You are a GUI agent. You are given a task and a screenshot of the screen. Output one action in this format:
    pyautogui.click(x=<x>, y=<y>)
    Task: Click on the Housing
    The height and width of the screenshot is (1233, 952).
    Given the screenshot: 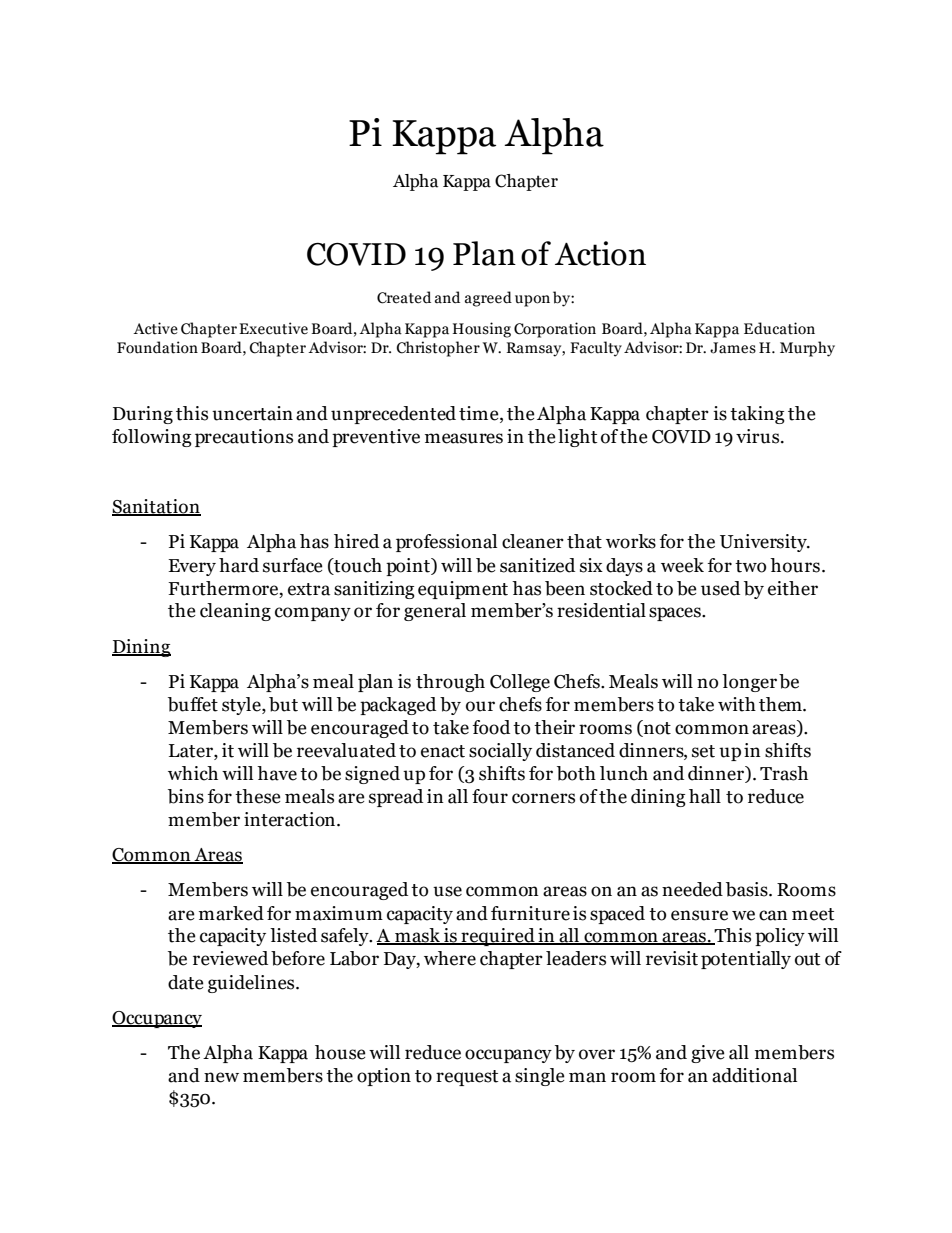 What is the action you would take?
    pyautogui.click(x=481, y=330)
